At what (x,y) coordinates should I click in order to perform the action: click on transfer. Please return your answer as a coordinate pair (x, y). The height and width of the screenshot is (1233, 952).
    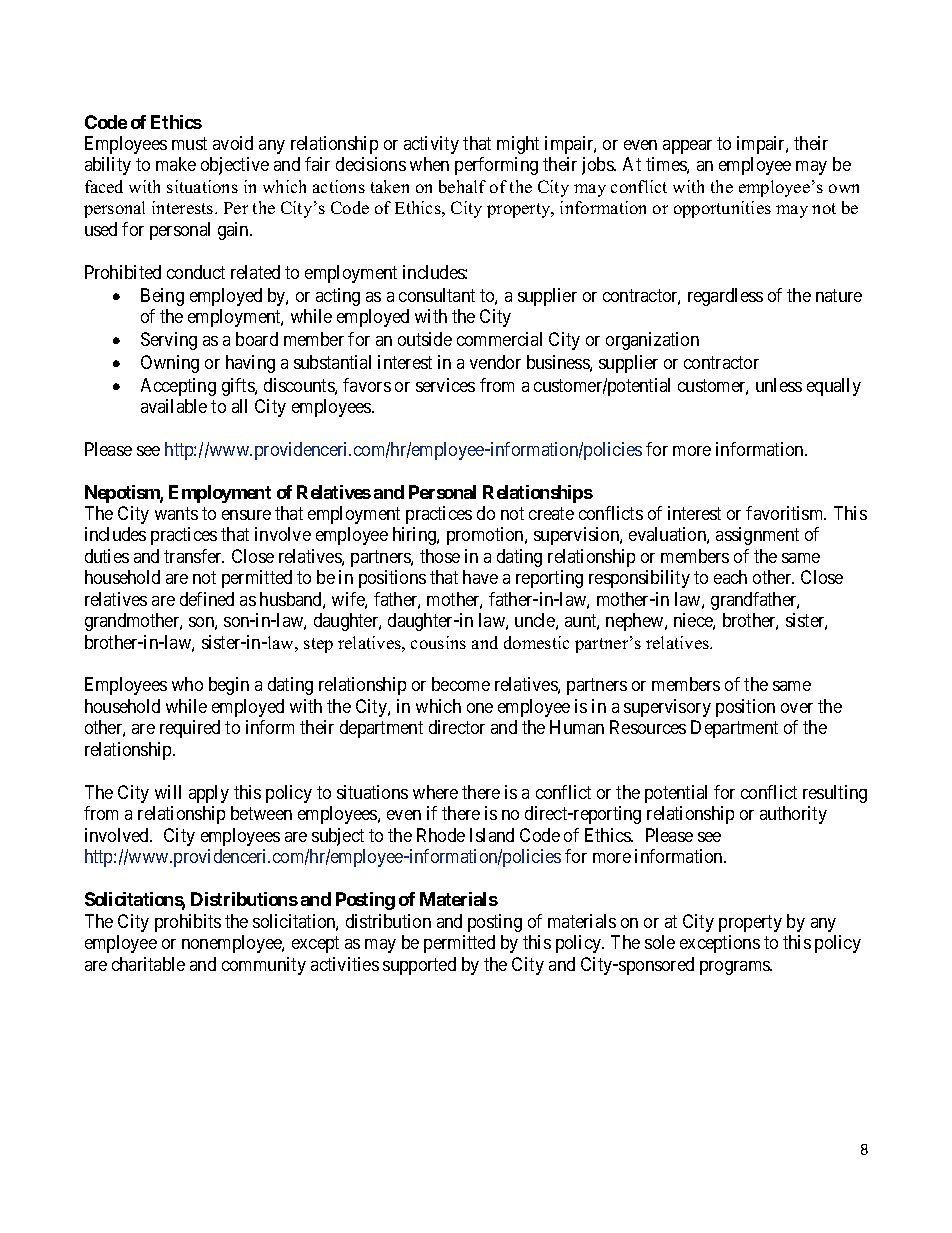
    Looking at the image, I should click on (194, 556).
